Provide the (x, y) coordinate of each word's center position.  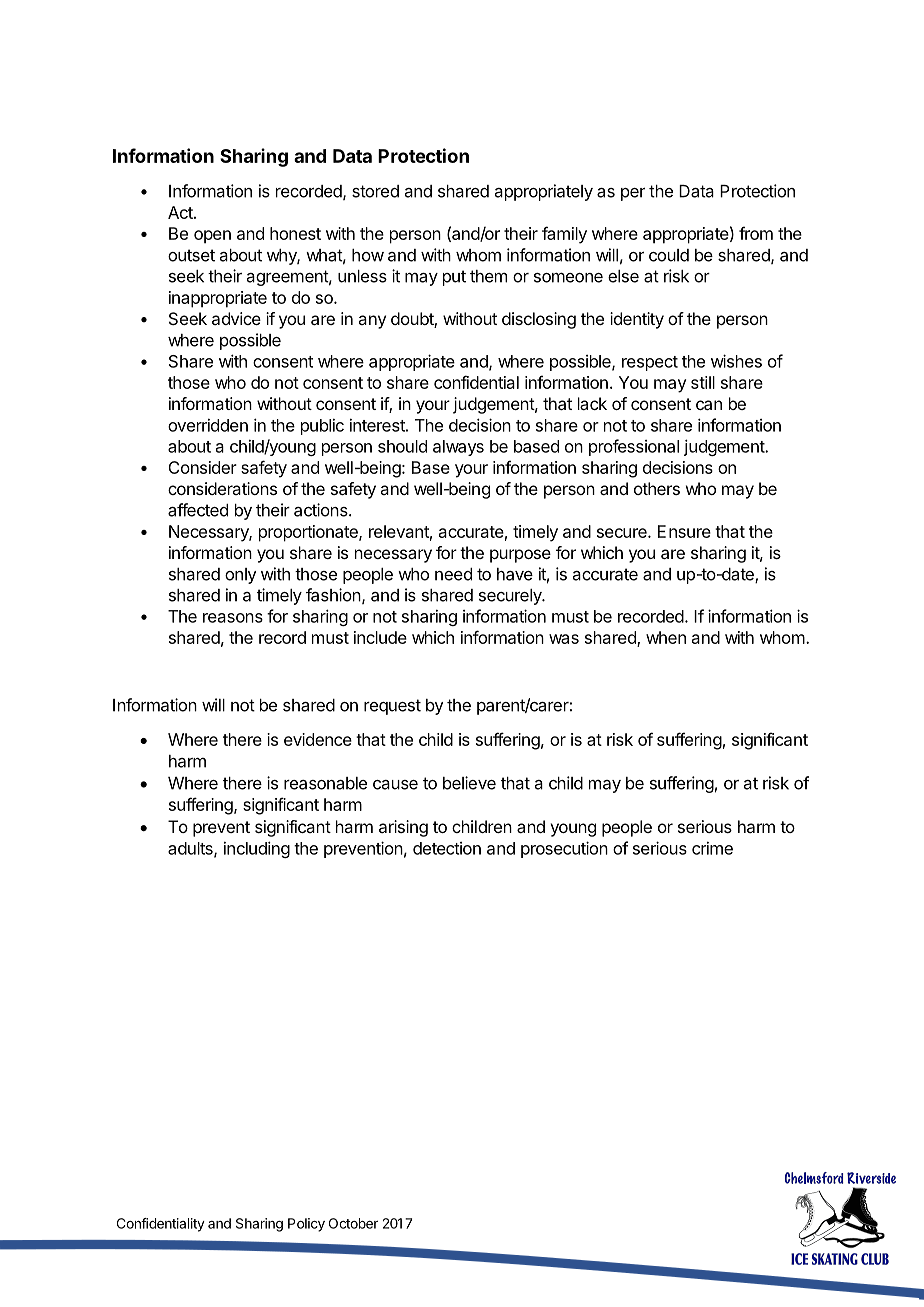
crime (712, 848)
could (669, 255)
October (353, 1223)
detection (447, 848)
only (240, 576)
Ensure (684, 531)
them (488, 276)
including (257, 849)
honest (295, 233)
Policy (306, 1225)
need (453, 574)
